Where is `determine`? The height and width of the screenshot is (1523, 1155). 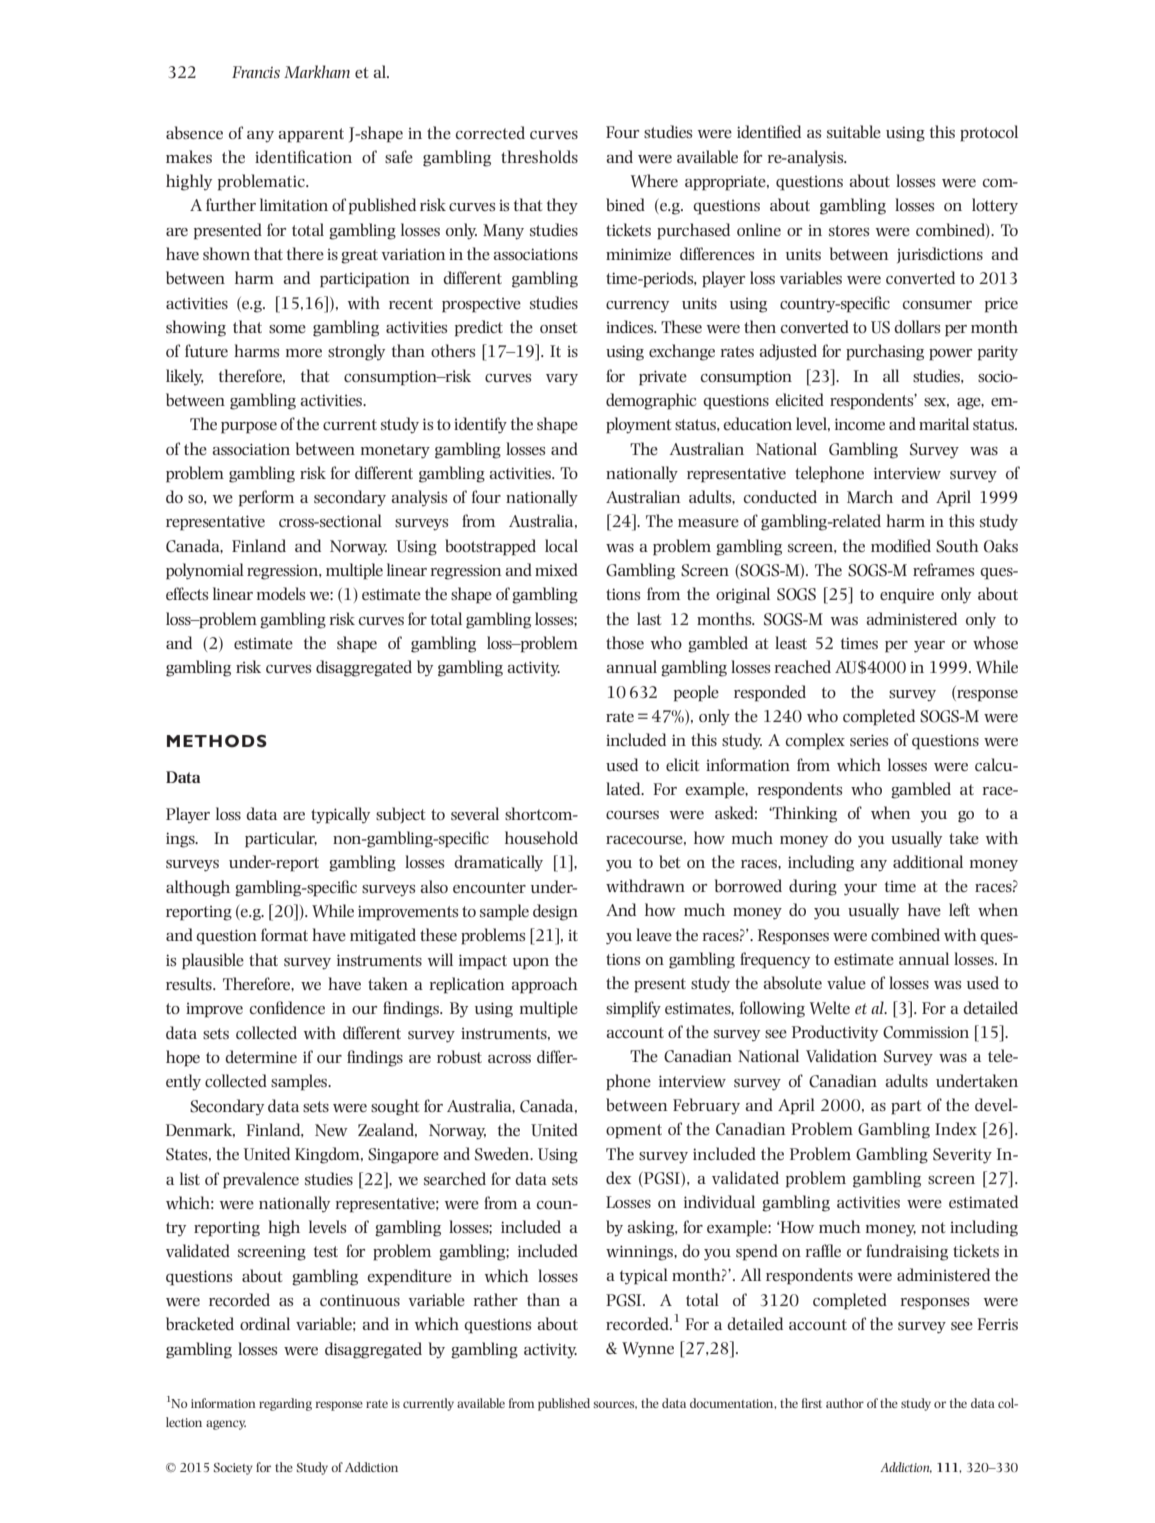 determine is located at coordinates (261, 1056).
